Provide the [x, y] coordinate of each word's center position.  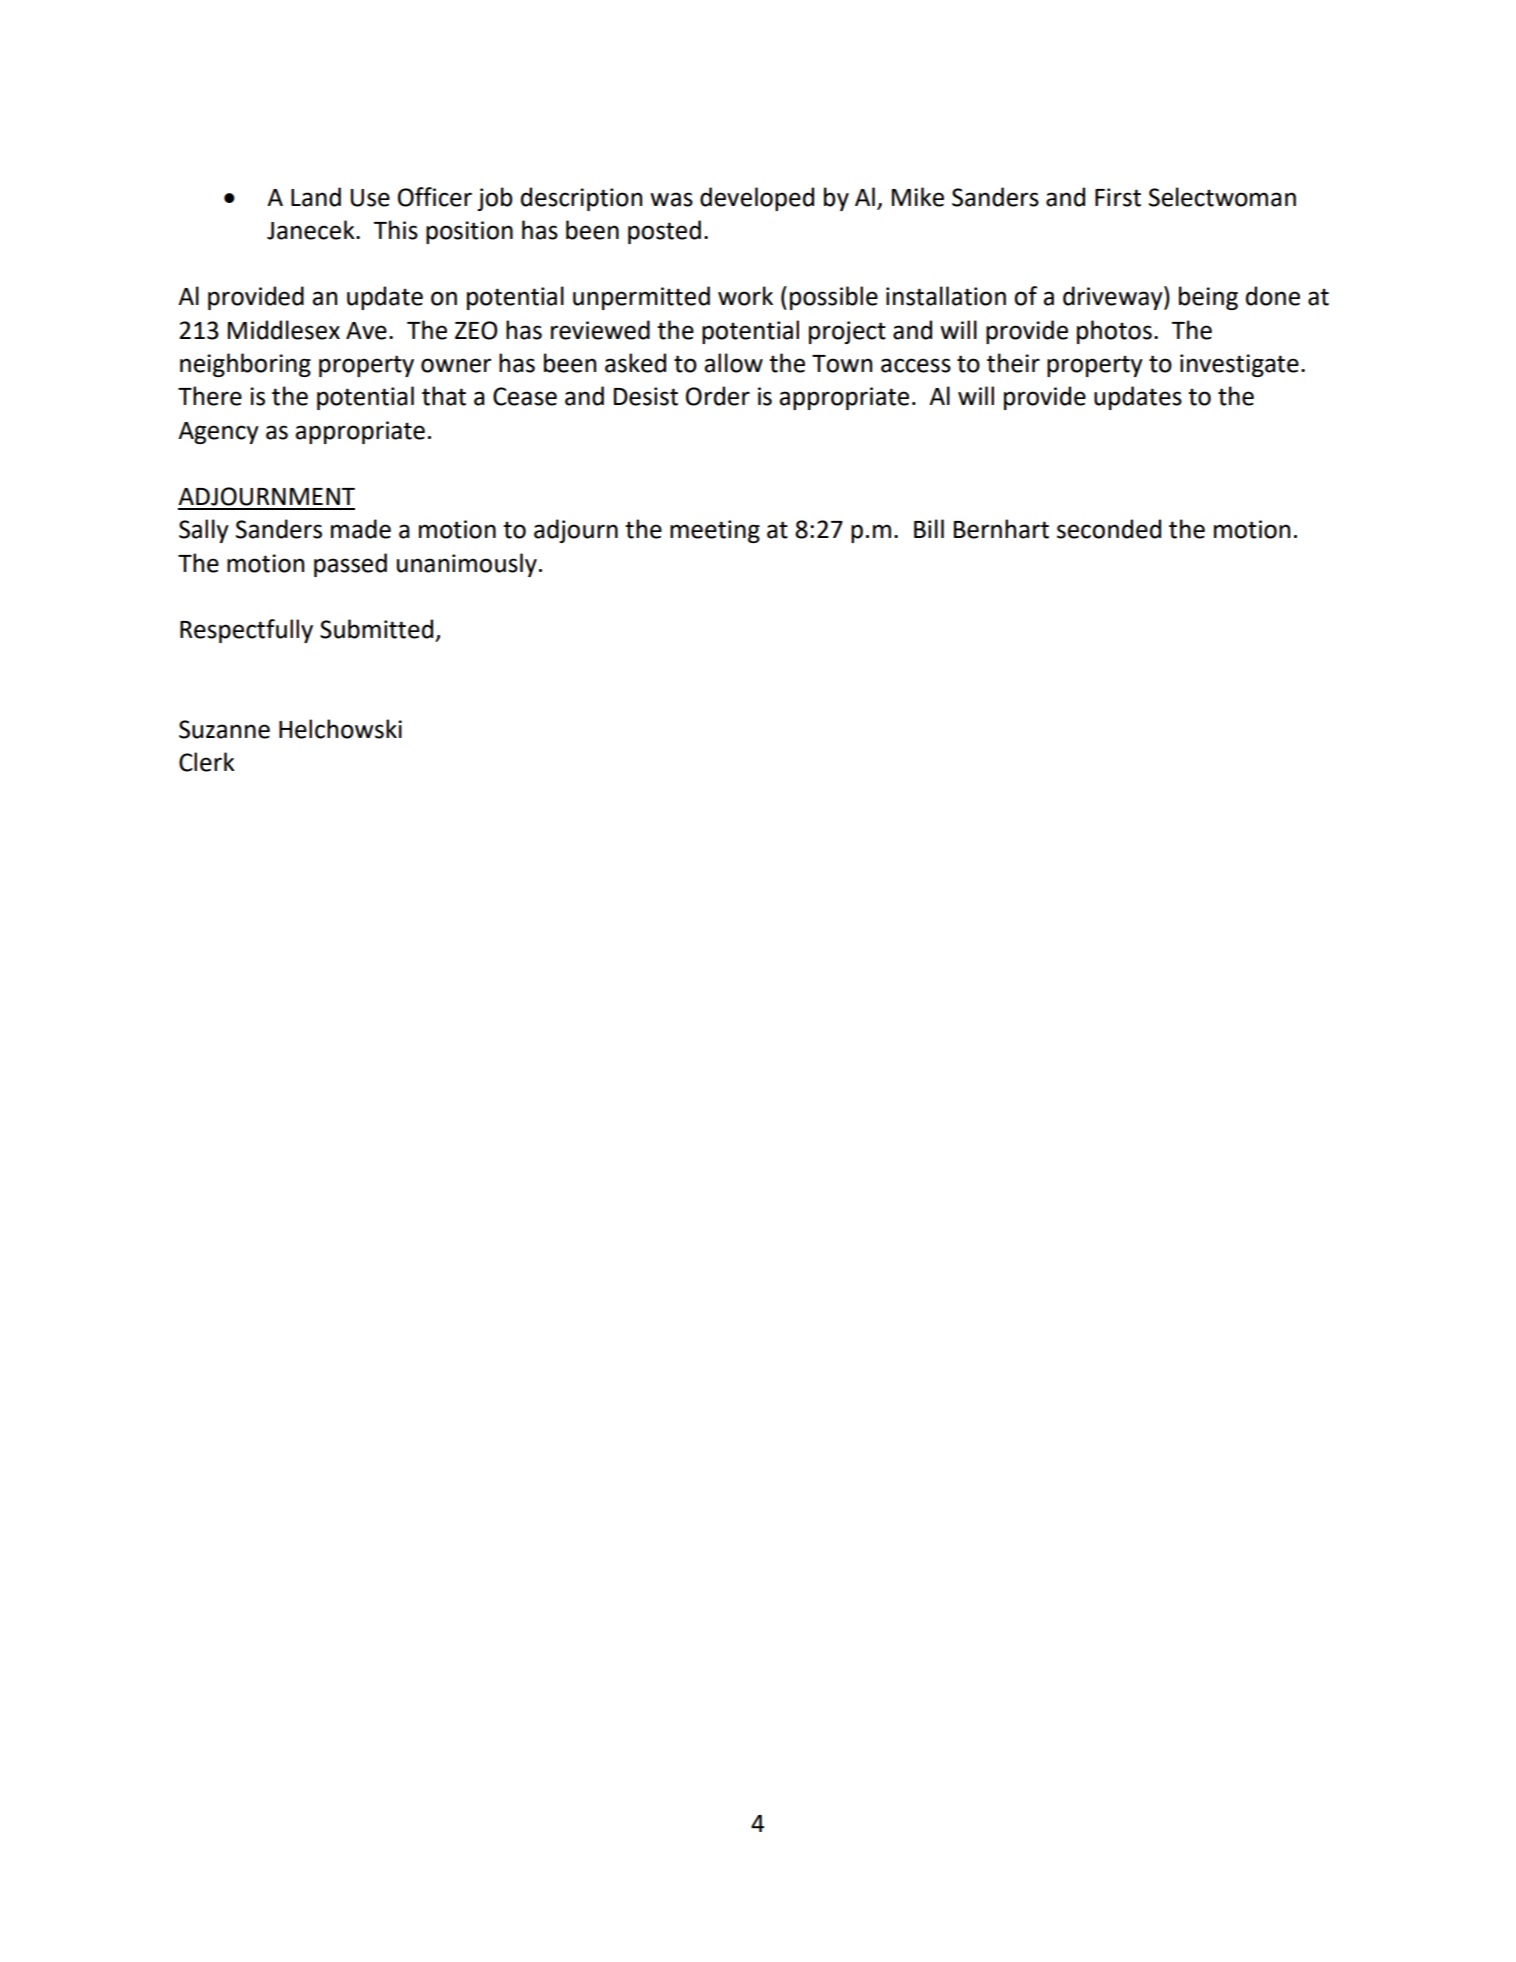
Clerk [207, 762]
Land [316, 197]
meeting [715, 531]
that [444, 396]
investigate [1239, 365]
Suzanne [224, 729]
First [1118, 197]
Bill [929, 528]
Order [718, 396]
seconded [1109, 529]
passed [350, 565]
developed [757, 199]
